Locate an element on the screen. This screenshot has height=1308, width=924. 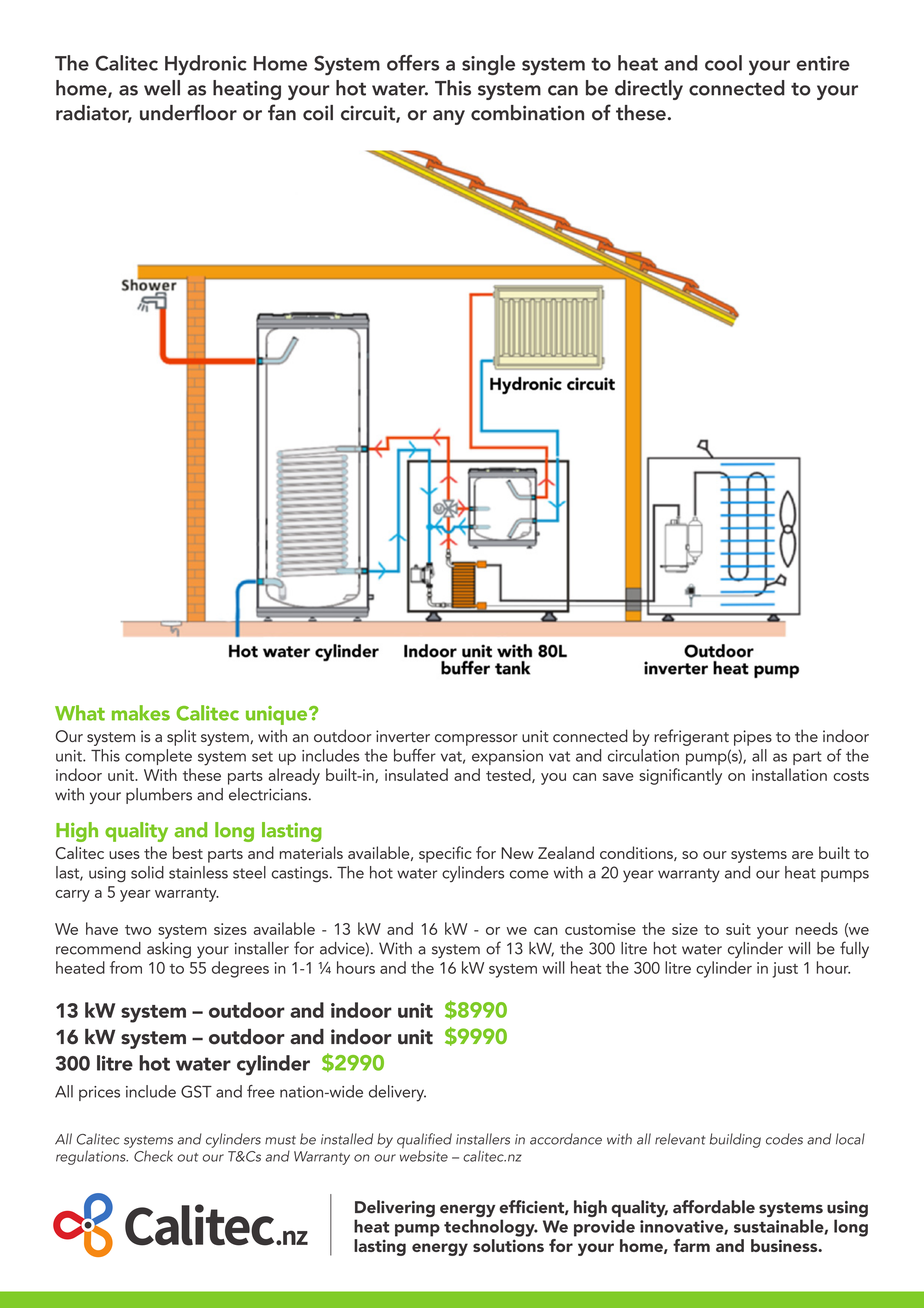
compressor is located at coordinates (476, 740).
